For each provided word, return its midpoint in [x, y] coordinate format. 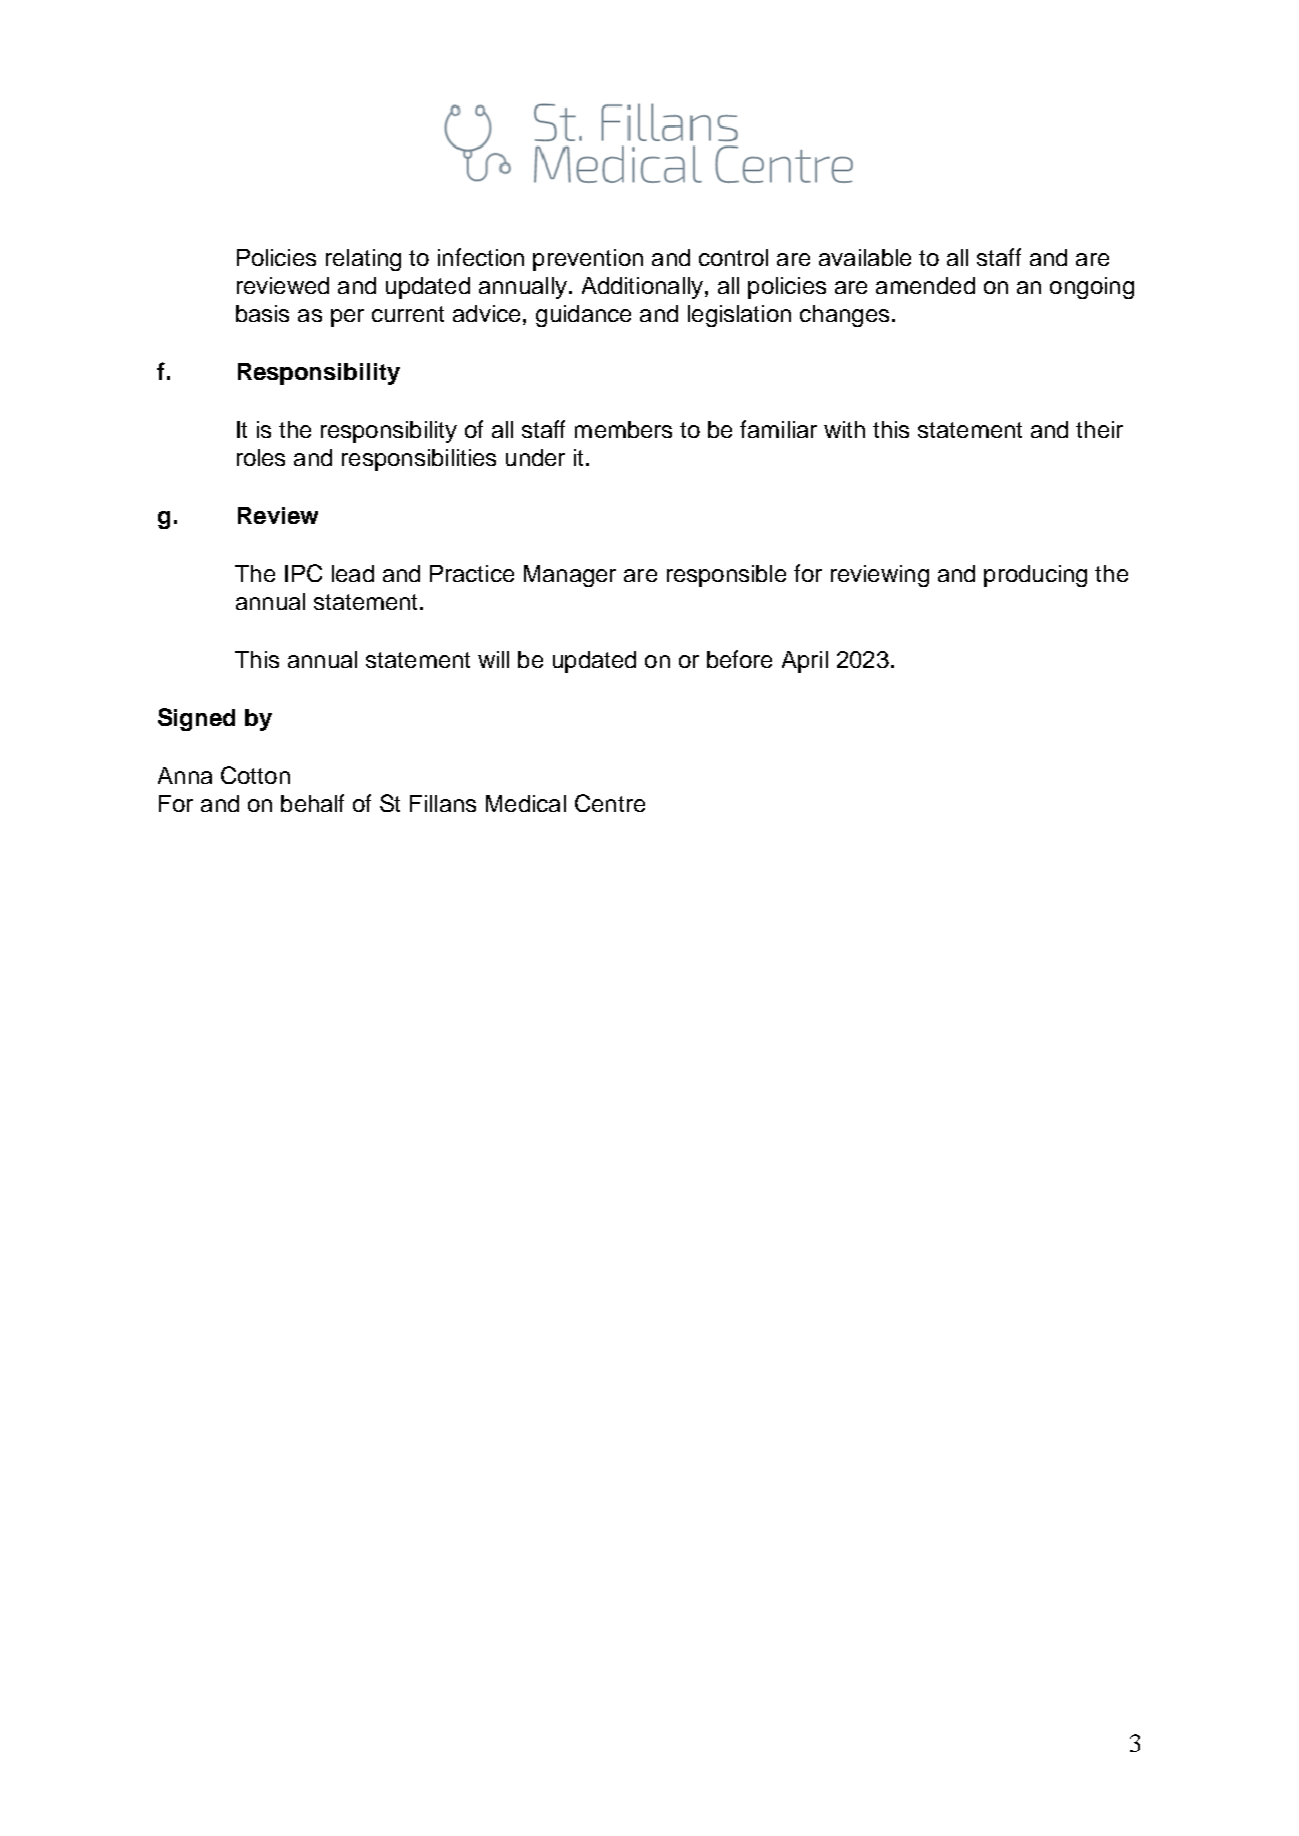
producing [1035, 576]
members [623, 429]
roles [261, 457]
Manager [570, 576]
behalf [312, 803]
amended [925, 285]
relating [363, 260]
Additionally [642, 288]
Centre [610, 803]
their [1099, 429]
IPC [303, 573]
